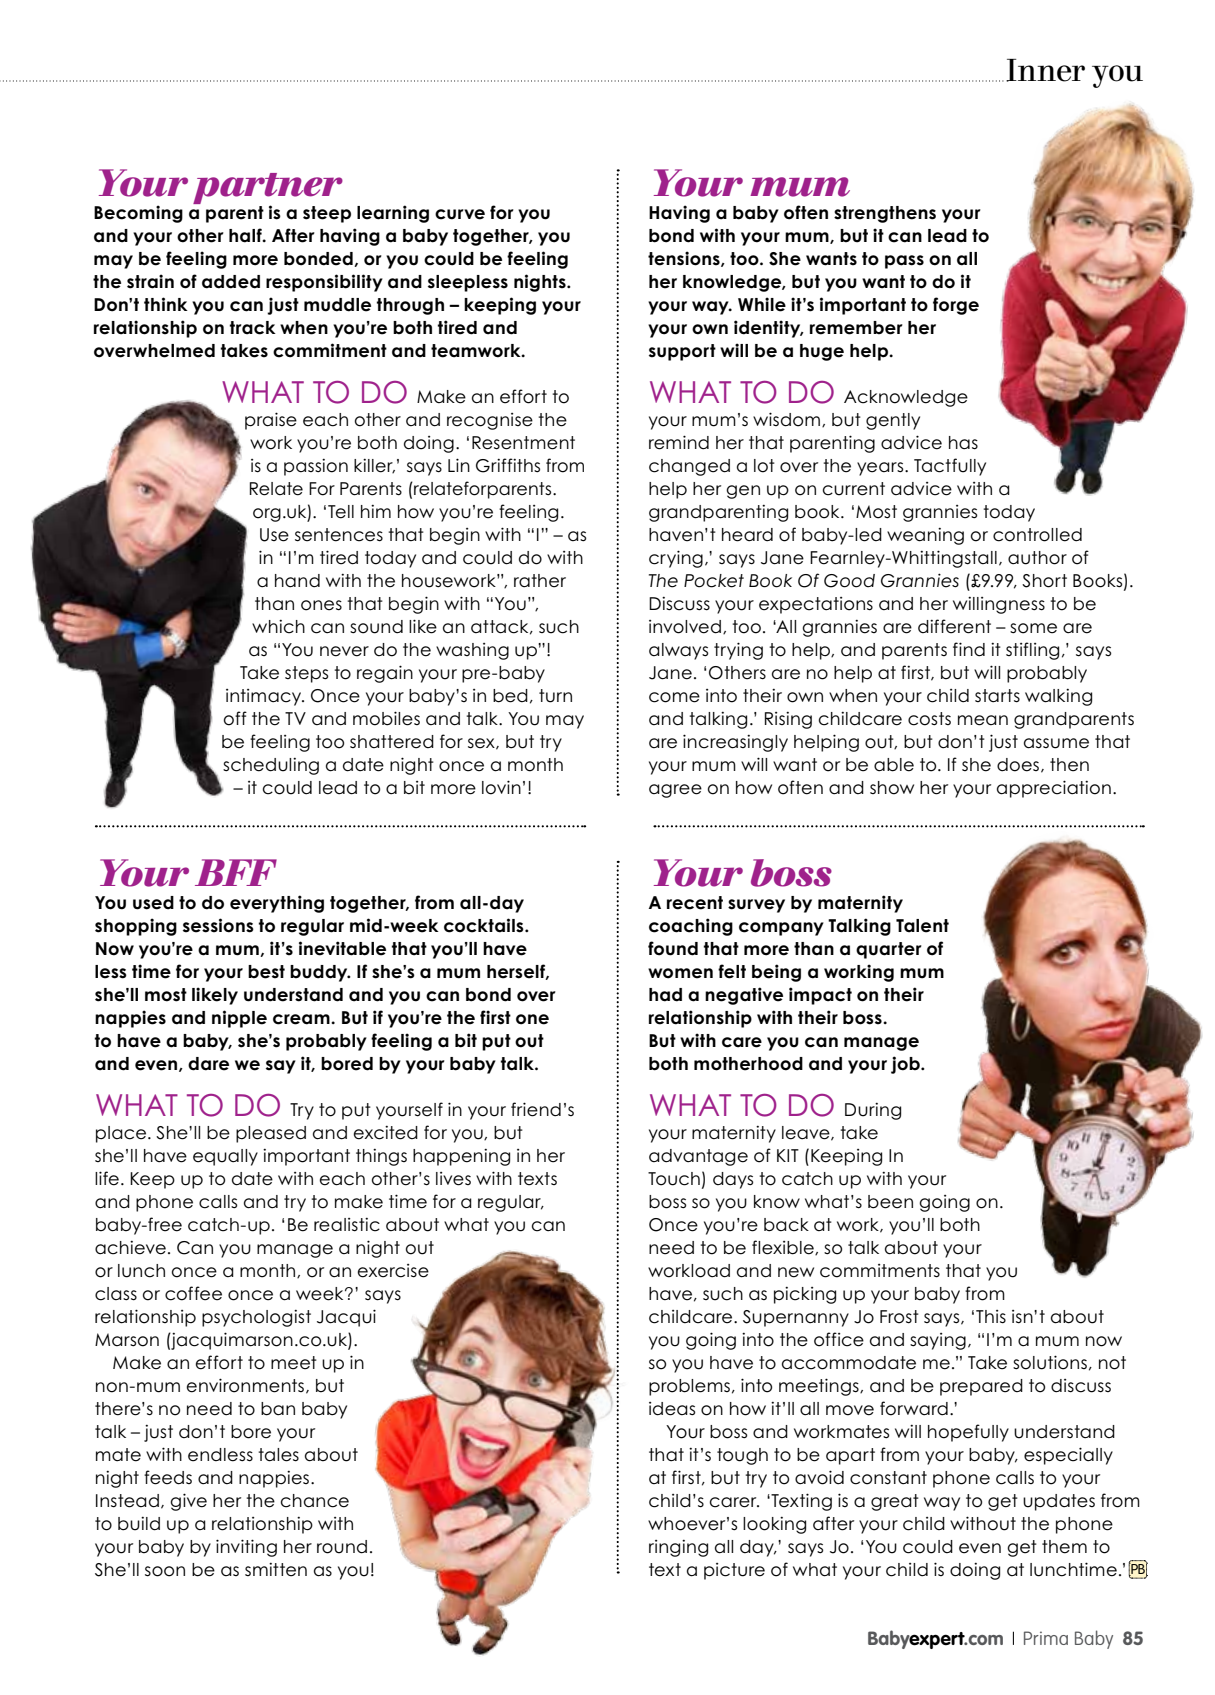 This screenshot has width=1215, height=1695. Describe the element at coordinates (276, 1570) in the screenshot. I see `smitten` at that location.
